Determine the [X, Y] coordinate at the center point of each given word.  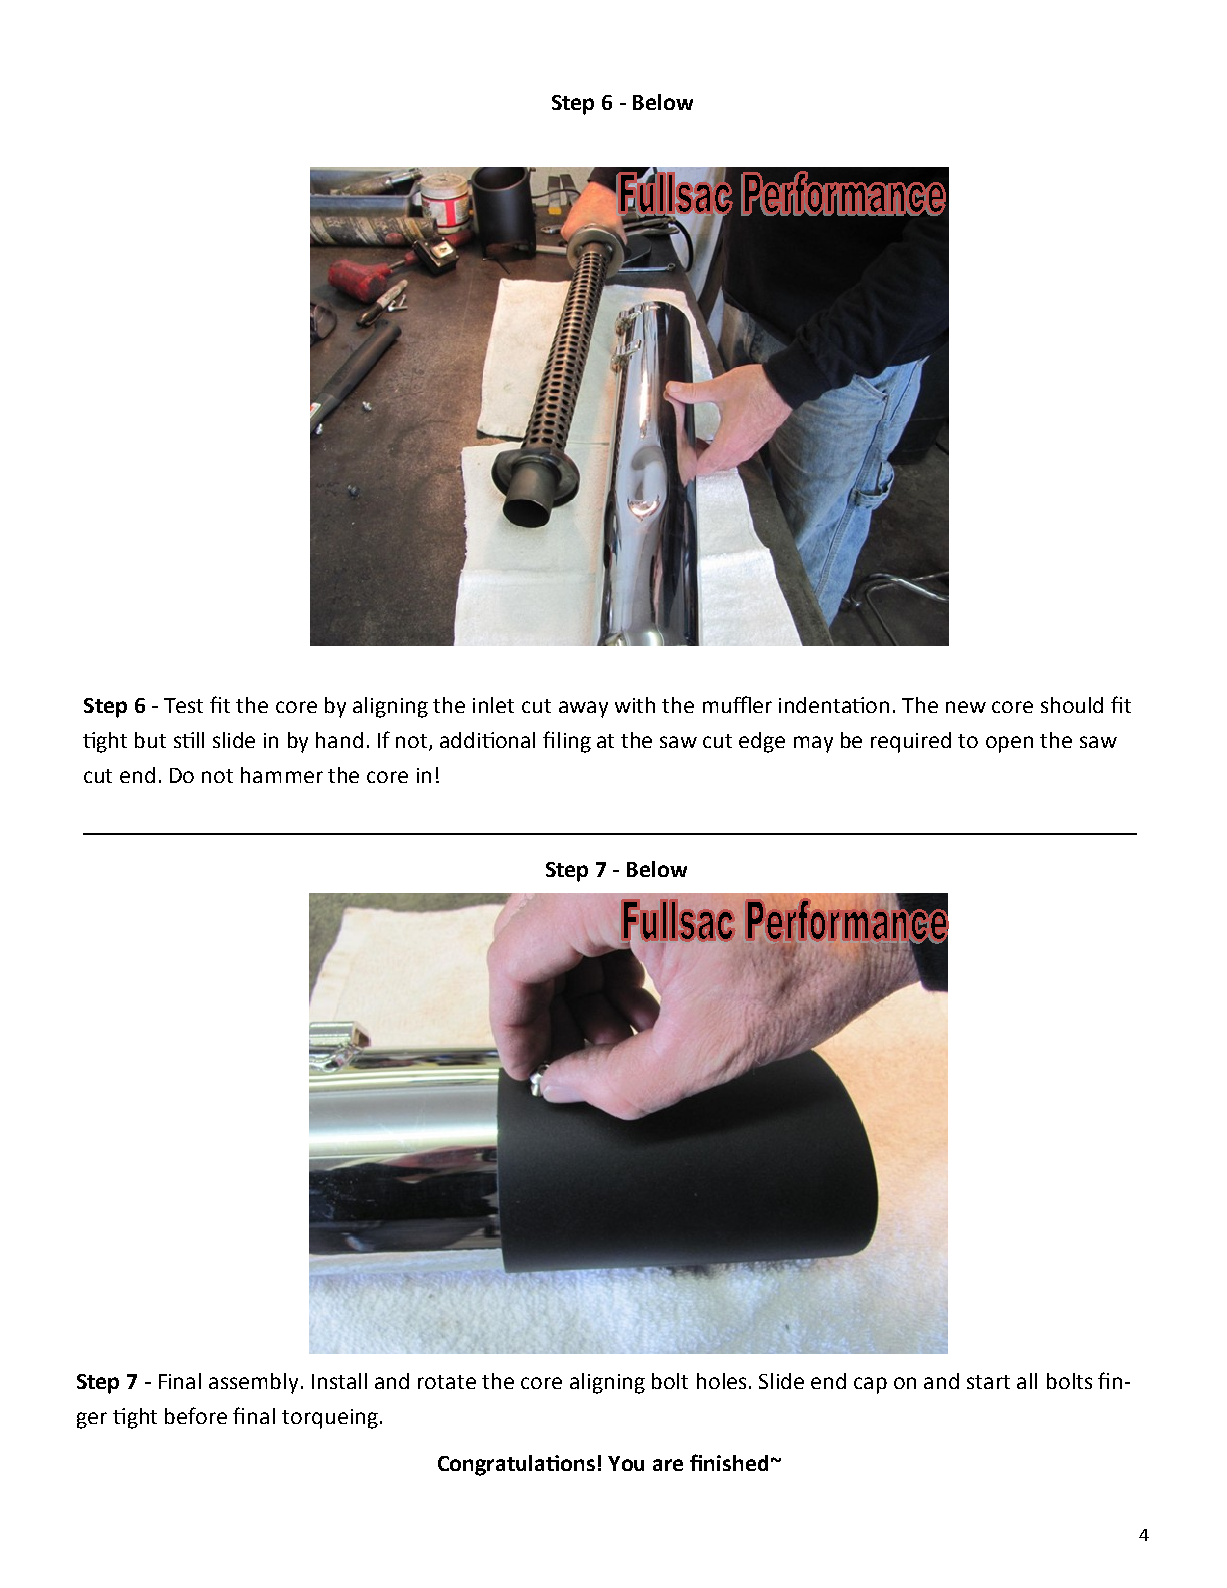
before [196, 1415]
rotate [447, 1382]
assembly [253, 1383]
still [189, 740]
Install [339, 1381]
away [583, 709]
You [626, 1463]
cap [870, 1385]
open [1009, 744]
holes [721, 1381]
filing [567, 742]
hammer [282, 775]
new [966, 707]
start [988, 1382]
